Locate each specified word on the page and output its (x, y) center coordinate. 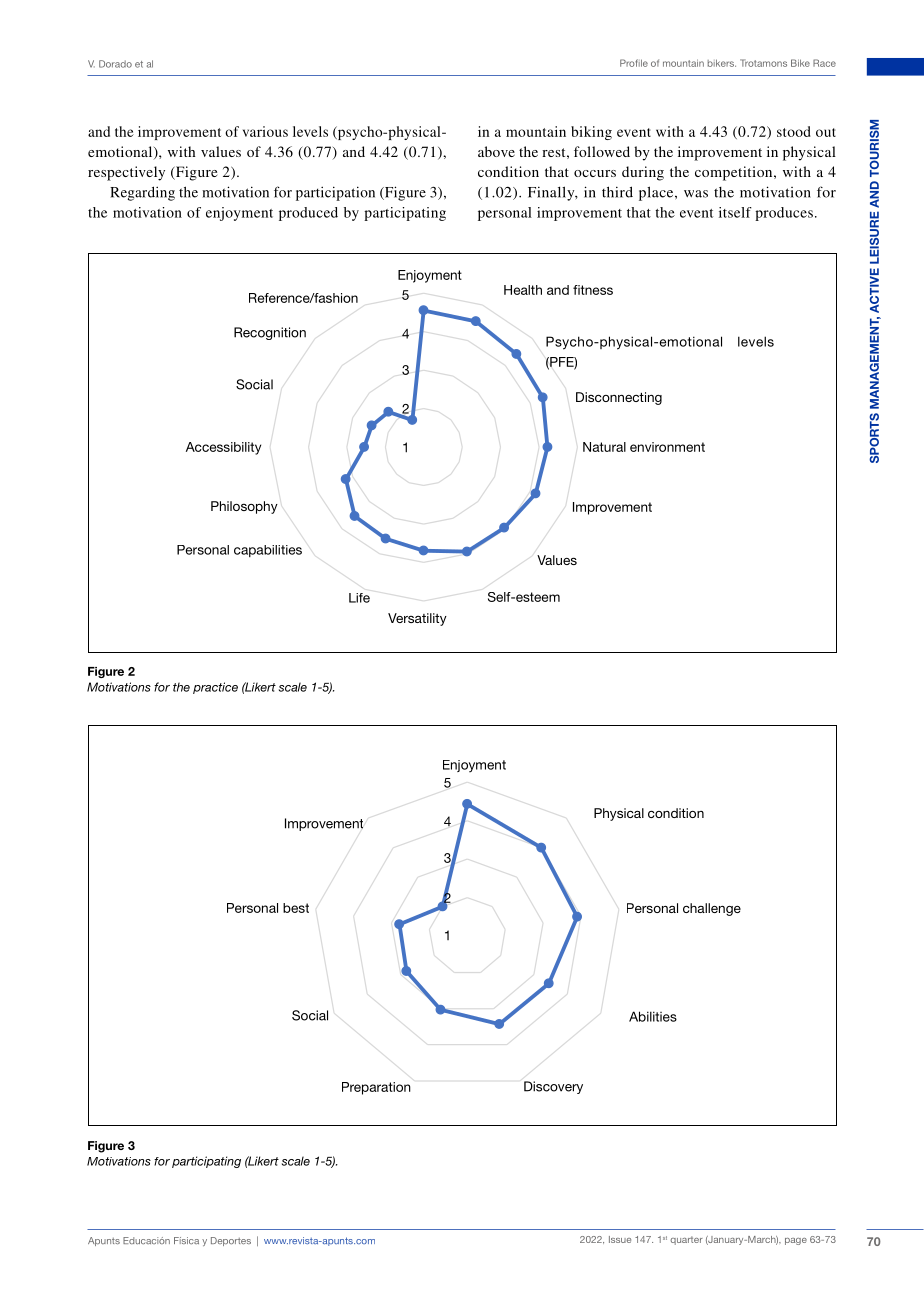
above (496, 151)
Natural (604, 447)
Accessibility (223, 448)
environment (667, 447)
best (296, 908)
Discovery (553, 1087)
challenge (712, 909)
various (265, 131)
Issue (620, 1239)
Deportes (231, 1241)
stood (794, 131)
